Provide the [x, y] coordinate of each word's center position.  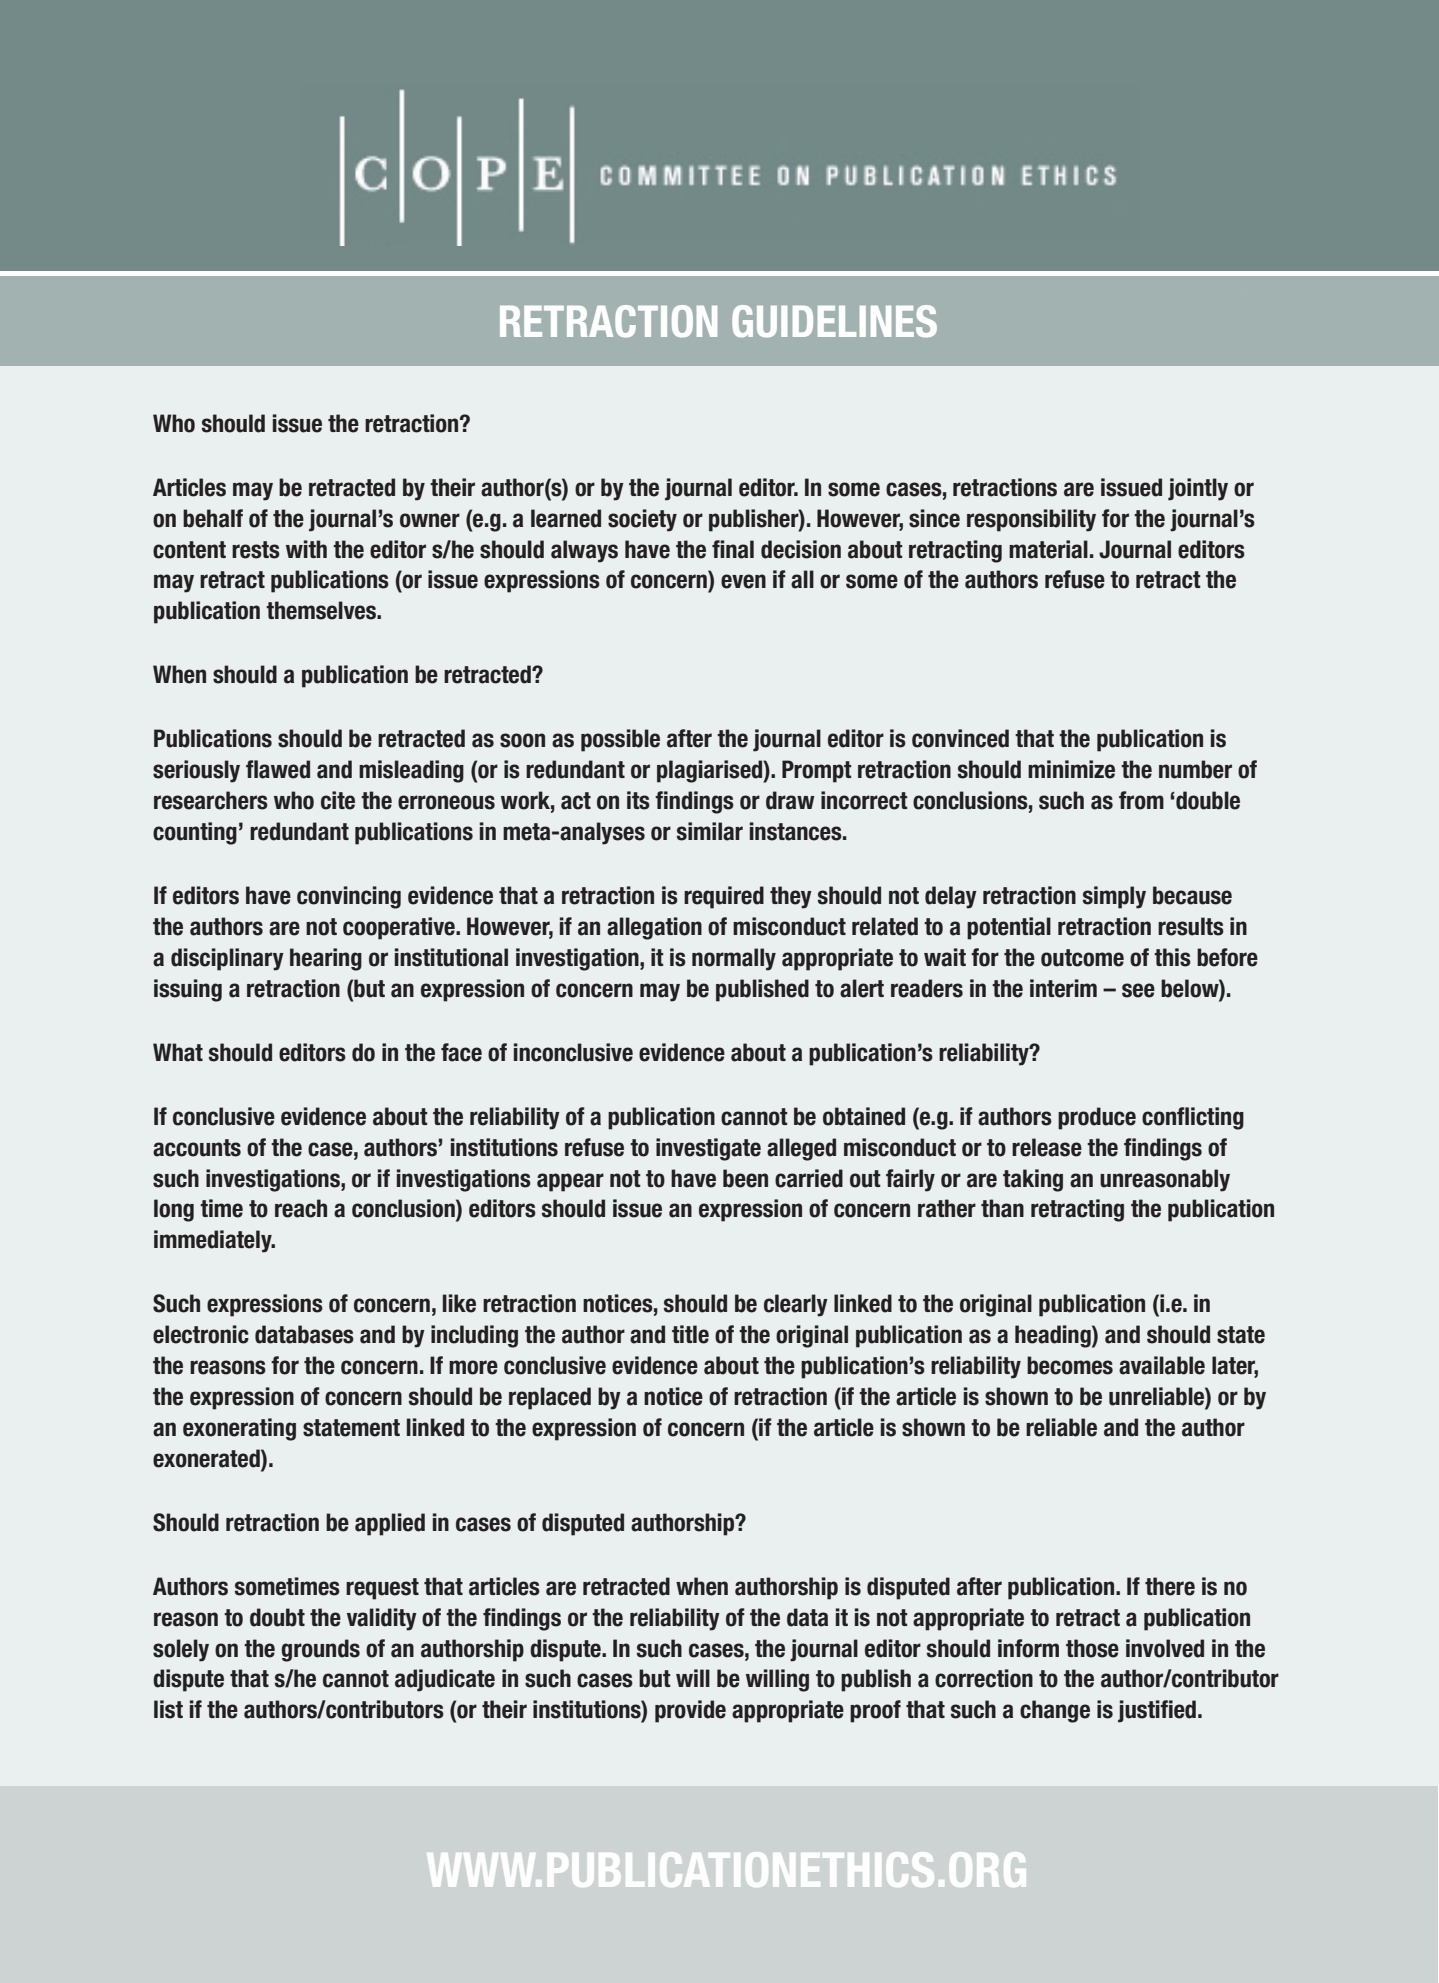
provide [690, 1711]
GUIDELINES [834, 321]
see [1138, 990]
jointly [1198, 489]
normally [734, 959]
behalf [213, 518]
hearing [326, 959]
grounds [320, 1650]
